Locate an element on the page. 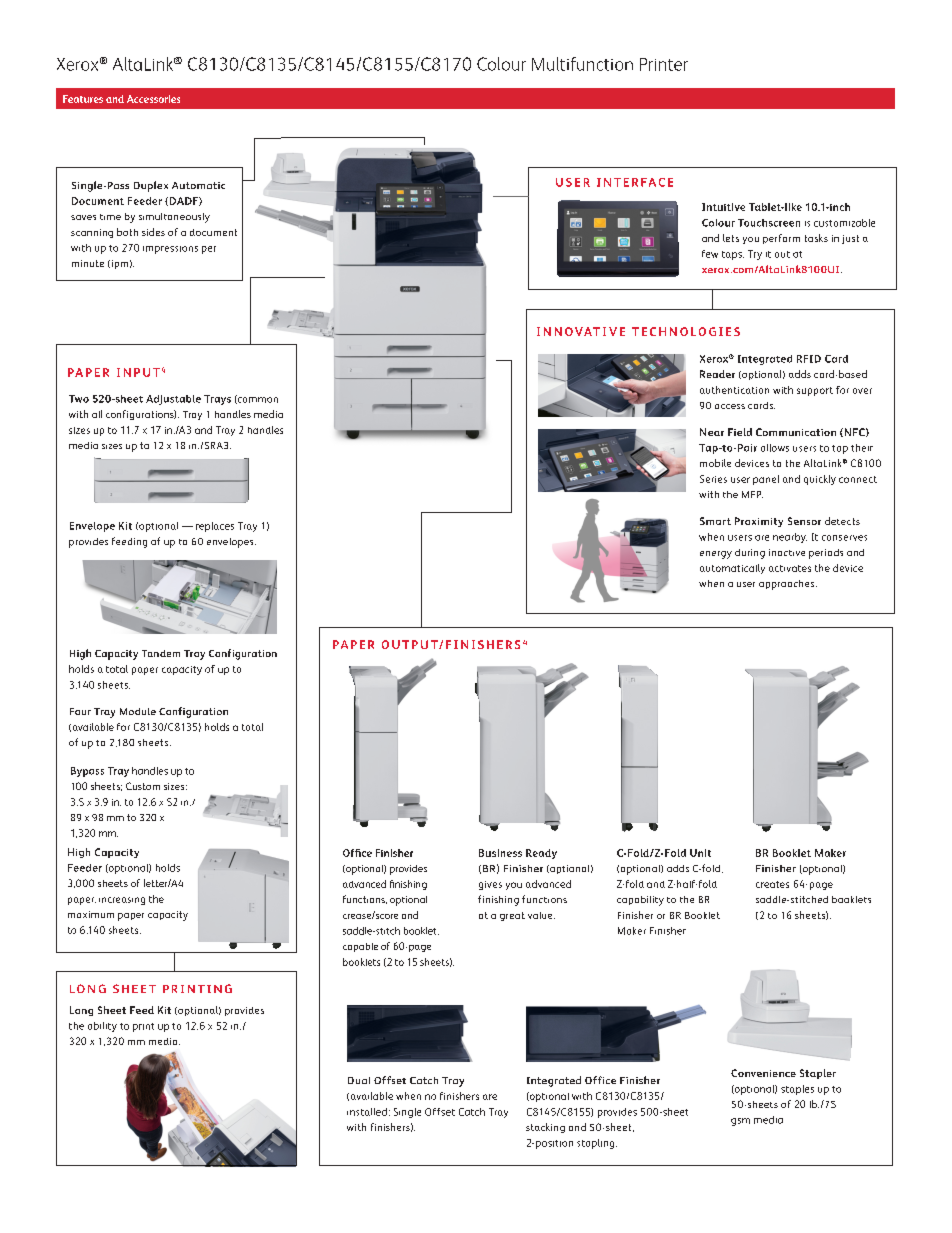 This document has height=1233, width=952. Reader is located at coordinates (717, 374).
